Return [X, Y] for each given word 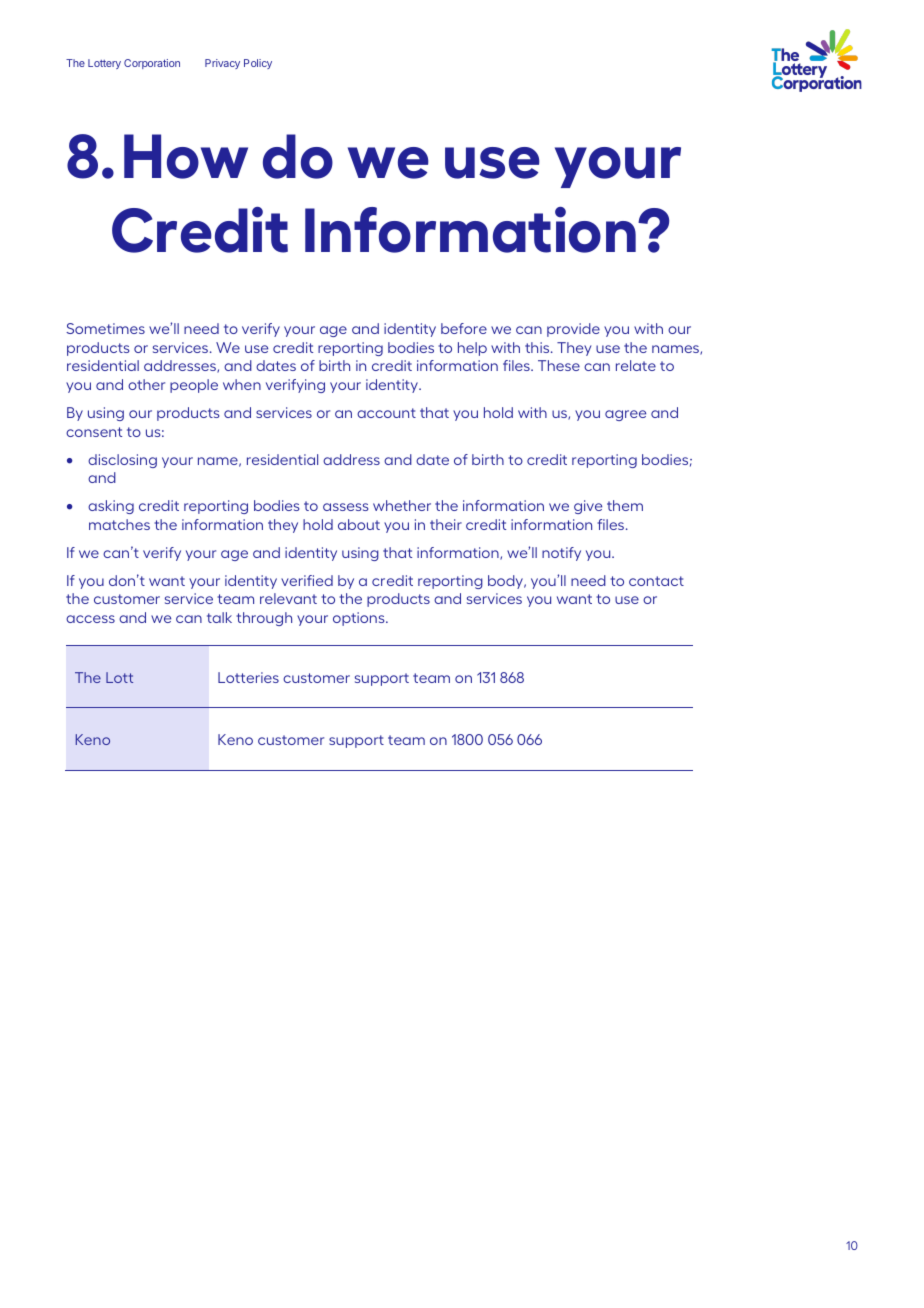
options [360, 619]
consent [94, 432]
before [464, 328]
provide [573, 330]
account [386, 413]
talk [219, 617]
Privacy [222, 64]
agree [625, 415]
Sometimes [105, 328]
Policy [258, 64]
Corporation [152, 64]
